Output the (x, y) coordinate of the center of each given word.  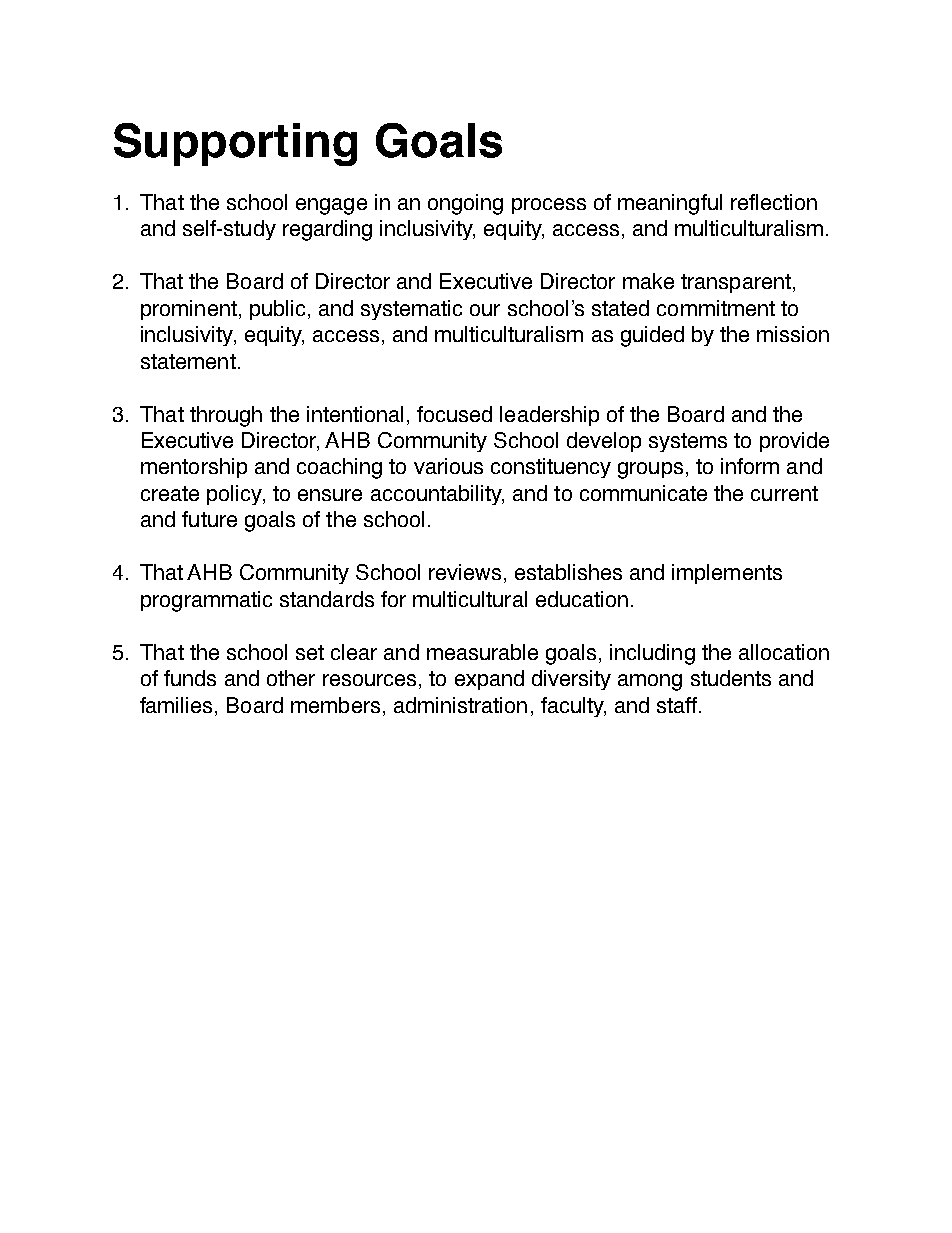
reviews (465, 572)
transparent (736, 283)
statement (188, 361)
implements (727, 574)
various (448, 466)
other (291, 678)
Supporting (235, 144)
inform (750, 466)
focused (454, 414)
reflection (774, 202)
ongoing (465, 204)
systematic (411, 310)
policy (235, 495)
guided (652, 336)
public (277, 310)
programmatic (206, 601)
